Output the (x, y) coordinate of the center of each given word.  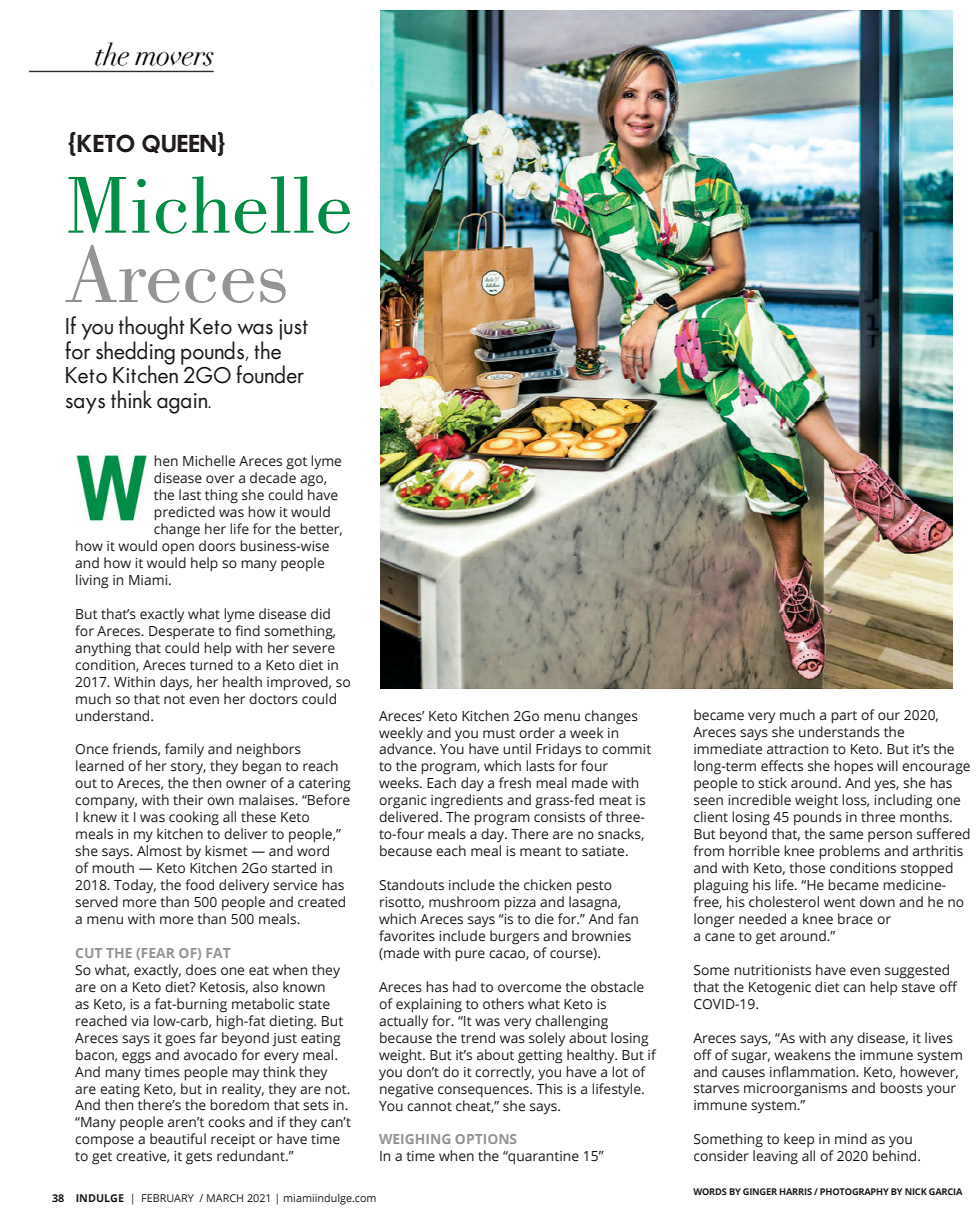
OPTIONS (485, 1139)
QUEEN (179, 143)
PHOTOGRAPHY (854, 1191)
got (296, 463)
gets (199, 1158)
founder (270, 374)
